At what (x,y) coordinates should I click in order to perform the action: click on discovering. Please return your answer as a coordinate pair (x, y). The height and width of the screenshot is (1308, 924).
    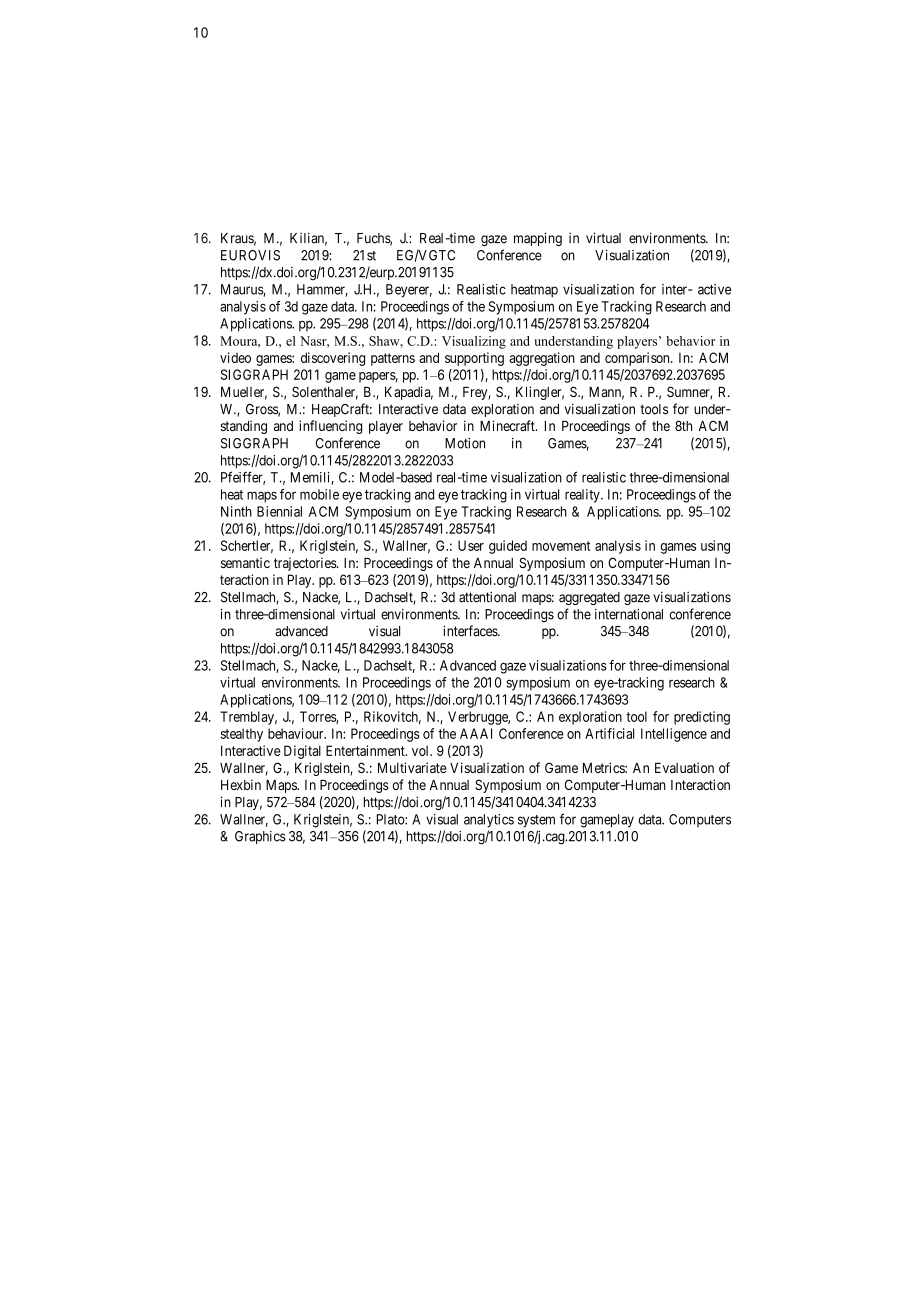
    Looking at the image, I should click on (333, 359).
